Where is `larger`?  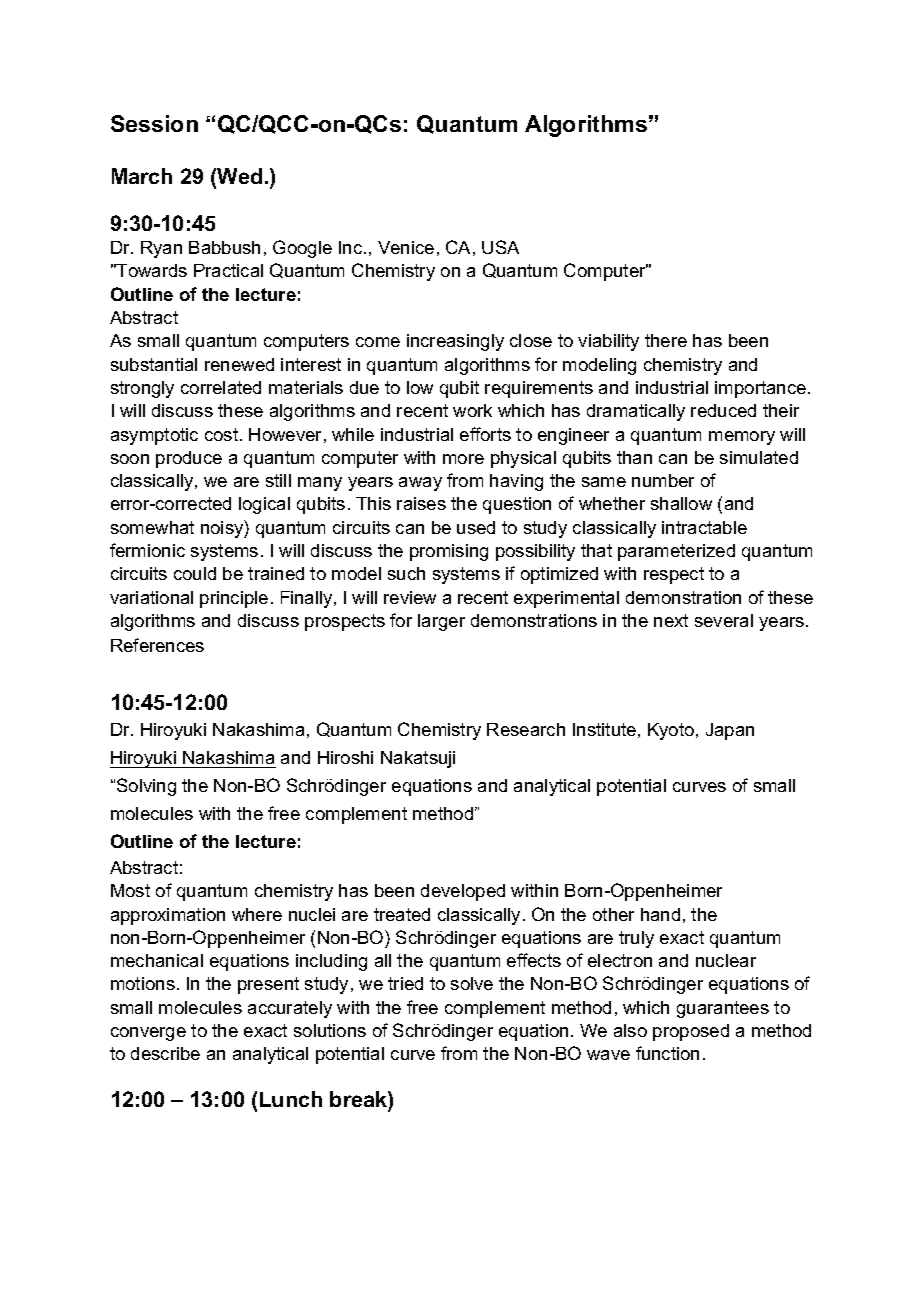 larger is located at coordinates (441, 622).
